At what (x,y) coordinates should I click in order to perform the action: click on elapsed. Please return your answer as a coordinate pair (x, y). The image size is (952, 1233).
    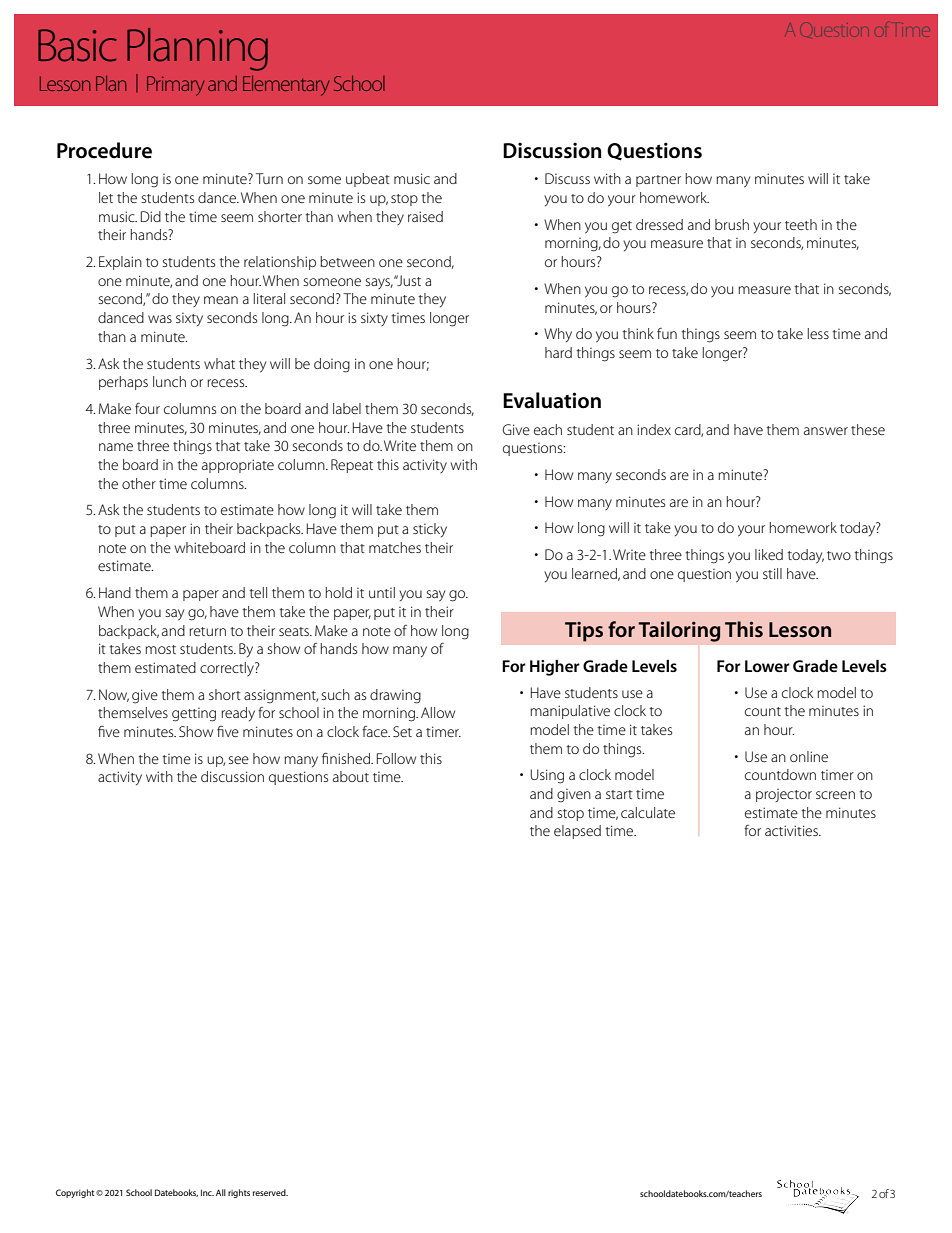
    Looking at the image, I should click on (577, 832).
